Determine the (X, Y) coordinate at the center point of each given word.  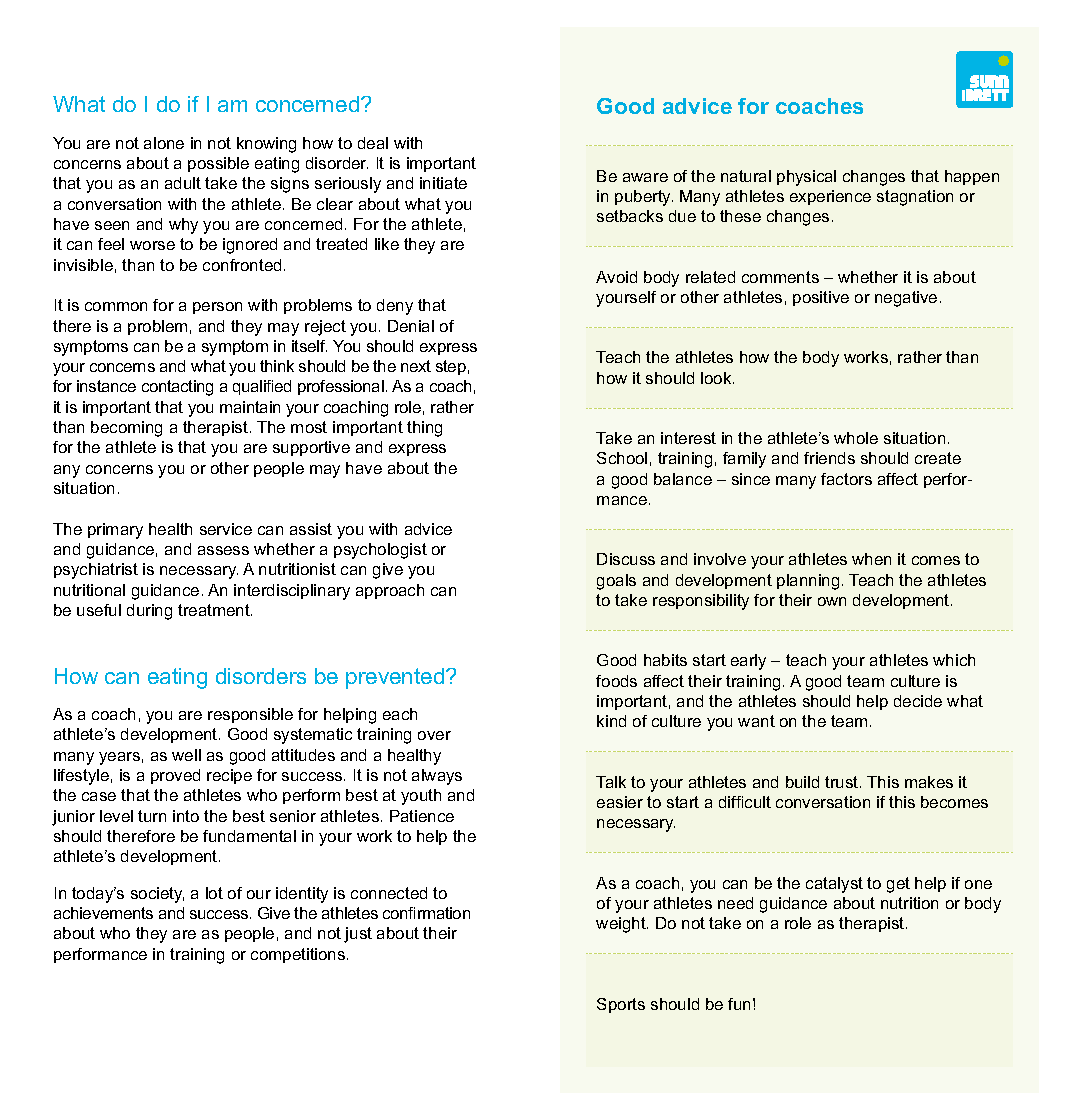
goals (616, 582)
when (871, 559)
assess (223, 550)
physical (806, 178)
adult (183, 183)
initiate (443, 183)
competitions (299, 955)
